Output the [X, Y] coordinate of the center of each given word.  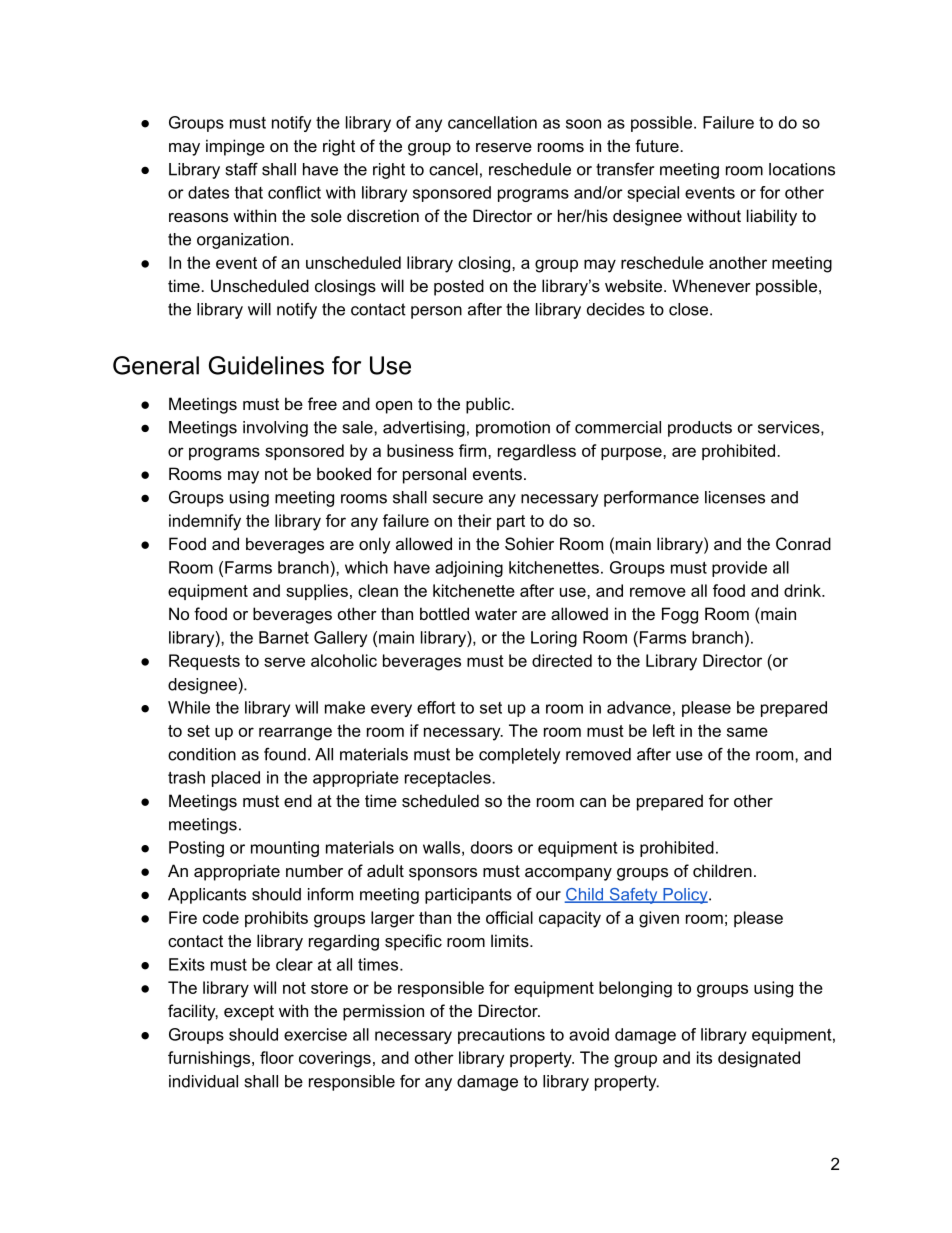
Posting [196, 849]
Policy [685, 896]
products [700, 429]
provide [739, 569]
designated [759, 1059]
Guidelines [266, 365]
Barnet [284, 637]
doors [492, 847]
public [489, 405]
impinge [235, 147]
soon [583, 124]
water [496, 614]
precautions [501, 1036]
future [658, 145]
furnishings [209, 1059]
